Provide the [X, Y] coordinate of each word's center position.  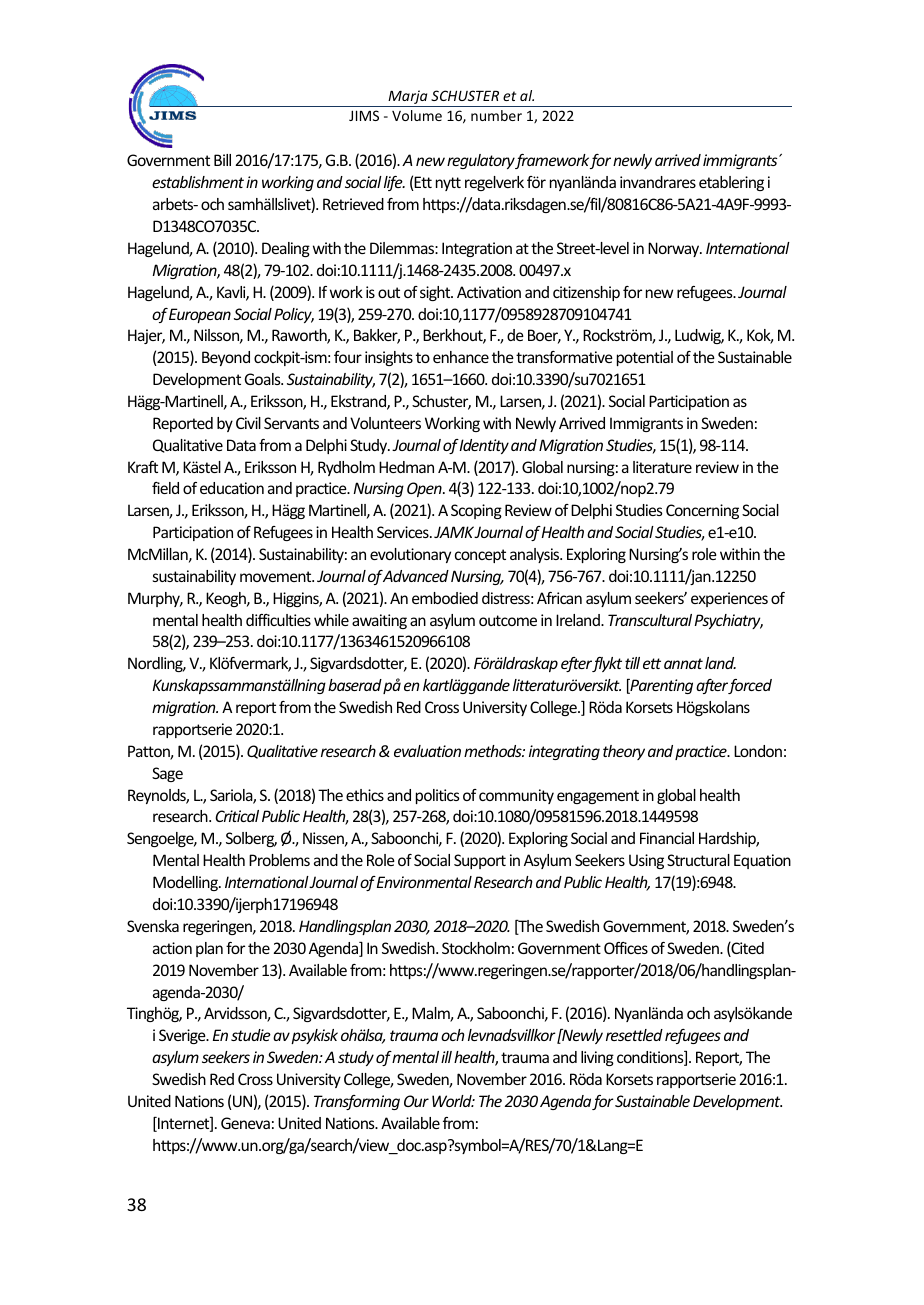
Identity [484, 446]
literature [662, 467]
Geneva [245, 1123]
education [232, 488]
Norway [675, 249]
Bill [222, 160]
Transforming [357, 1102]
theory [624, 752]
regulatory [481, 161]
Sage [167, 774]
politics [438, 796]
